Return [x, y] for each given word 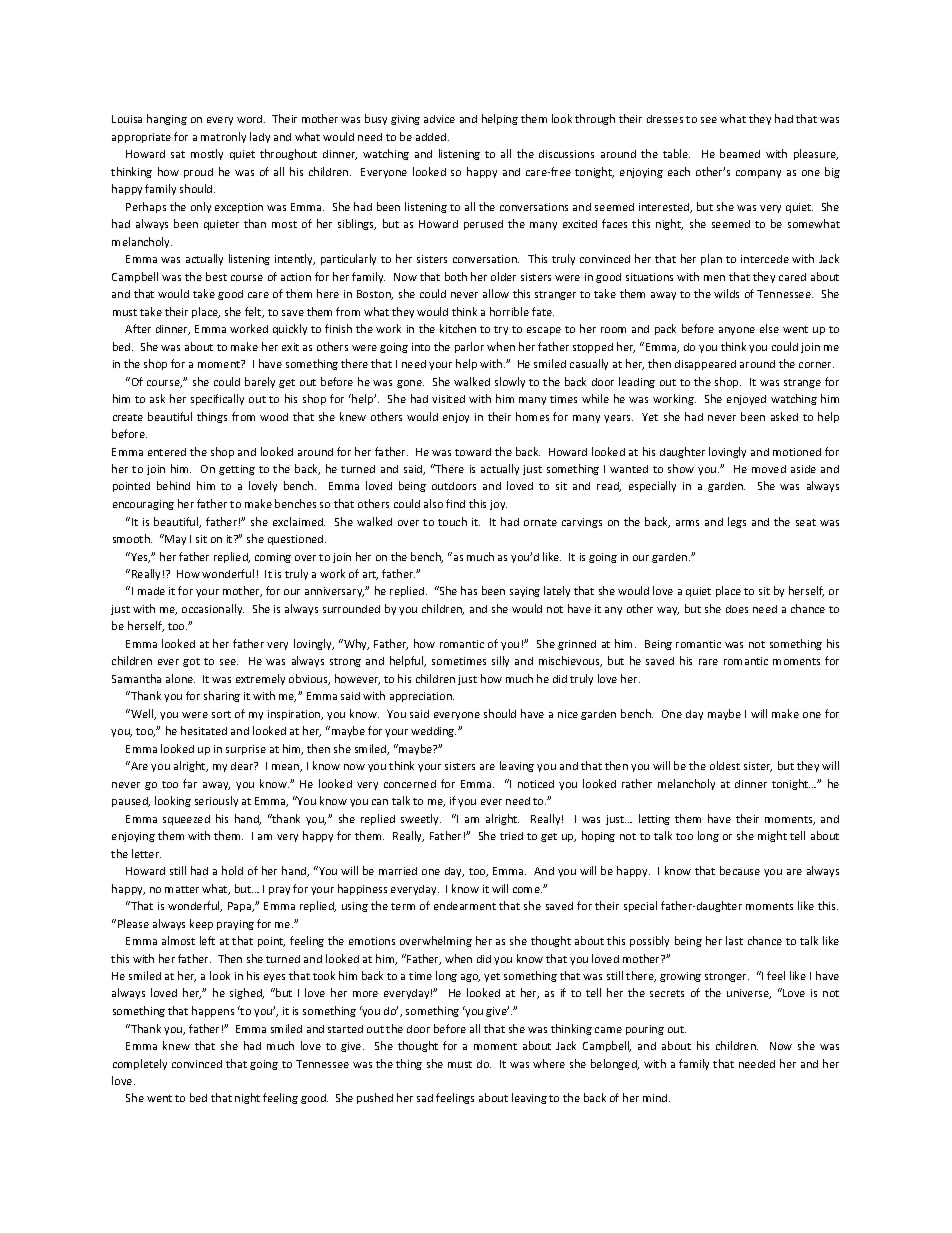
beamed [740, 153]
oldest [725, 765]
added [432, 137]
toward [473, 452]
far [190, 783]
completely [140, 1064]
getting [237, 470]
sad [425, 1098]
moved [769, 469]
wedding [433, 732]
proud [198, 173]
